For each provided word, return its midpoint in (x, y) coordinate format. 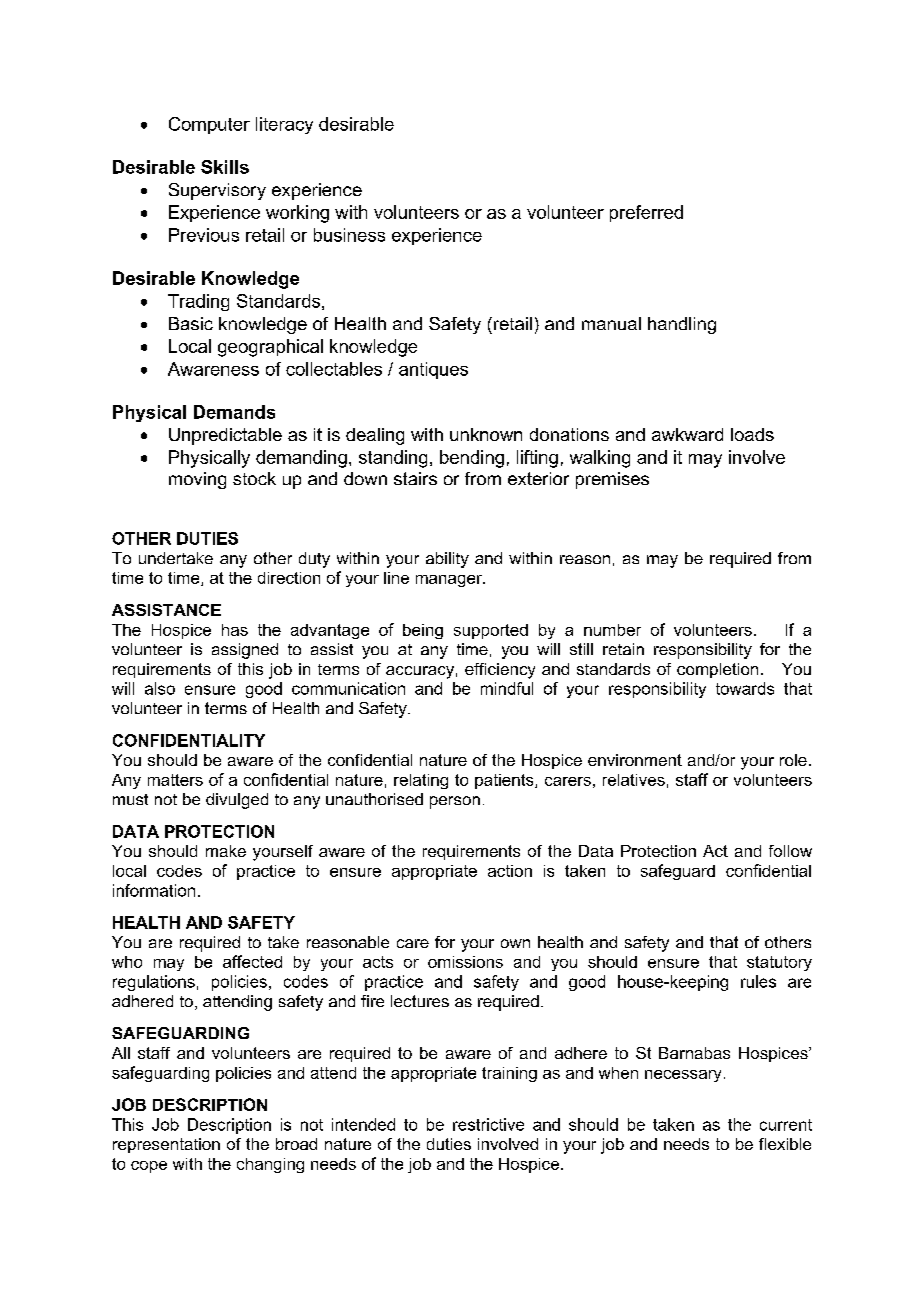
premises (612, 480)
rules (758, 981)
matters (175, 780)
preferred (646, 213)
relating (421, 781)
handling (682, 325)
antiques (433, 370)
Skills (225, 167)
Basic (191, 323)
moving (197, 480)
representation (166, 1145)
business (349, 235)
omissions (465, 962)
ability (447, 560)
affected (252, 961)
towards (745, 688)
